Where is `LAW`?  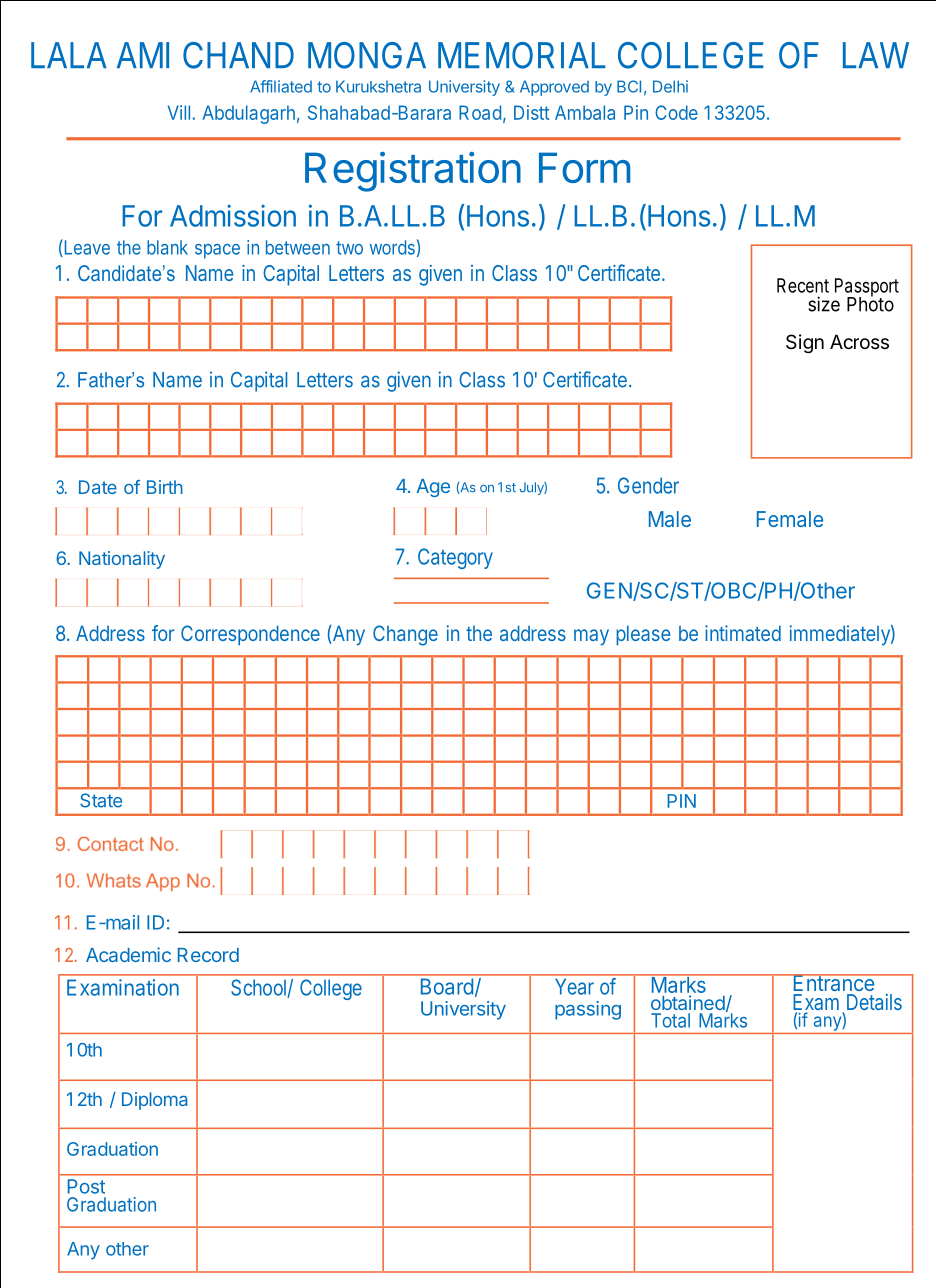
LAW is located at coordinates (876, 55).
